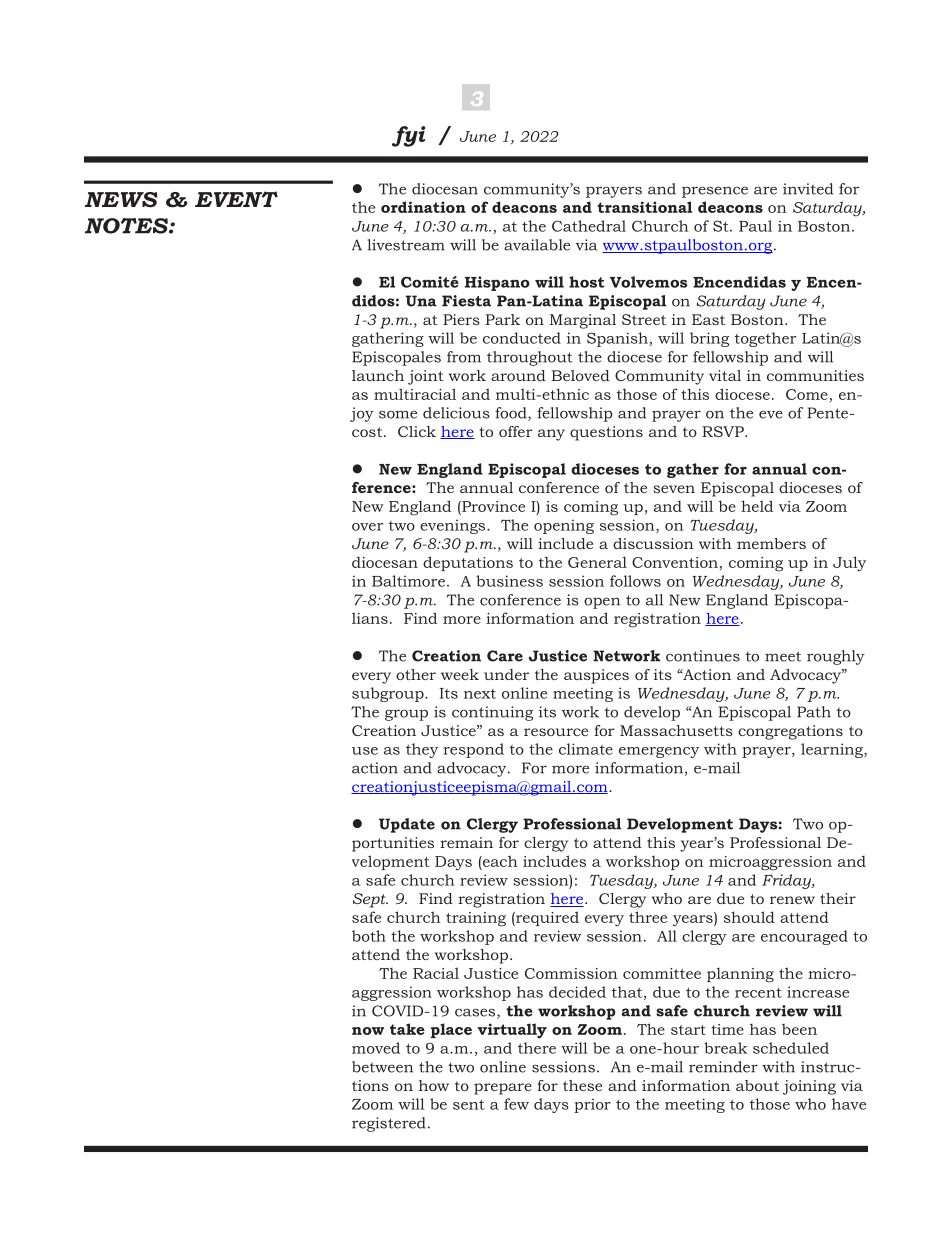 This screenshot has width=952, height=1233. What do you see at coordinates (423, 207) in the screenshot?
I see `ordination` at bounding box center [423, 207].
